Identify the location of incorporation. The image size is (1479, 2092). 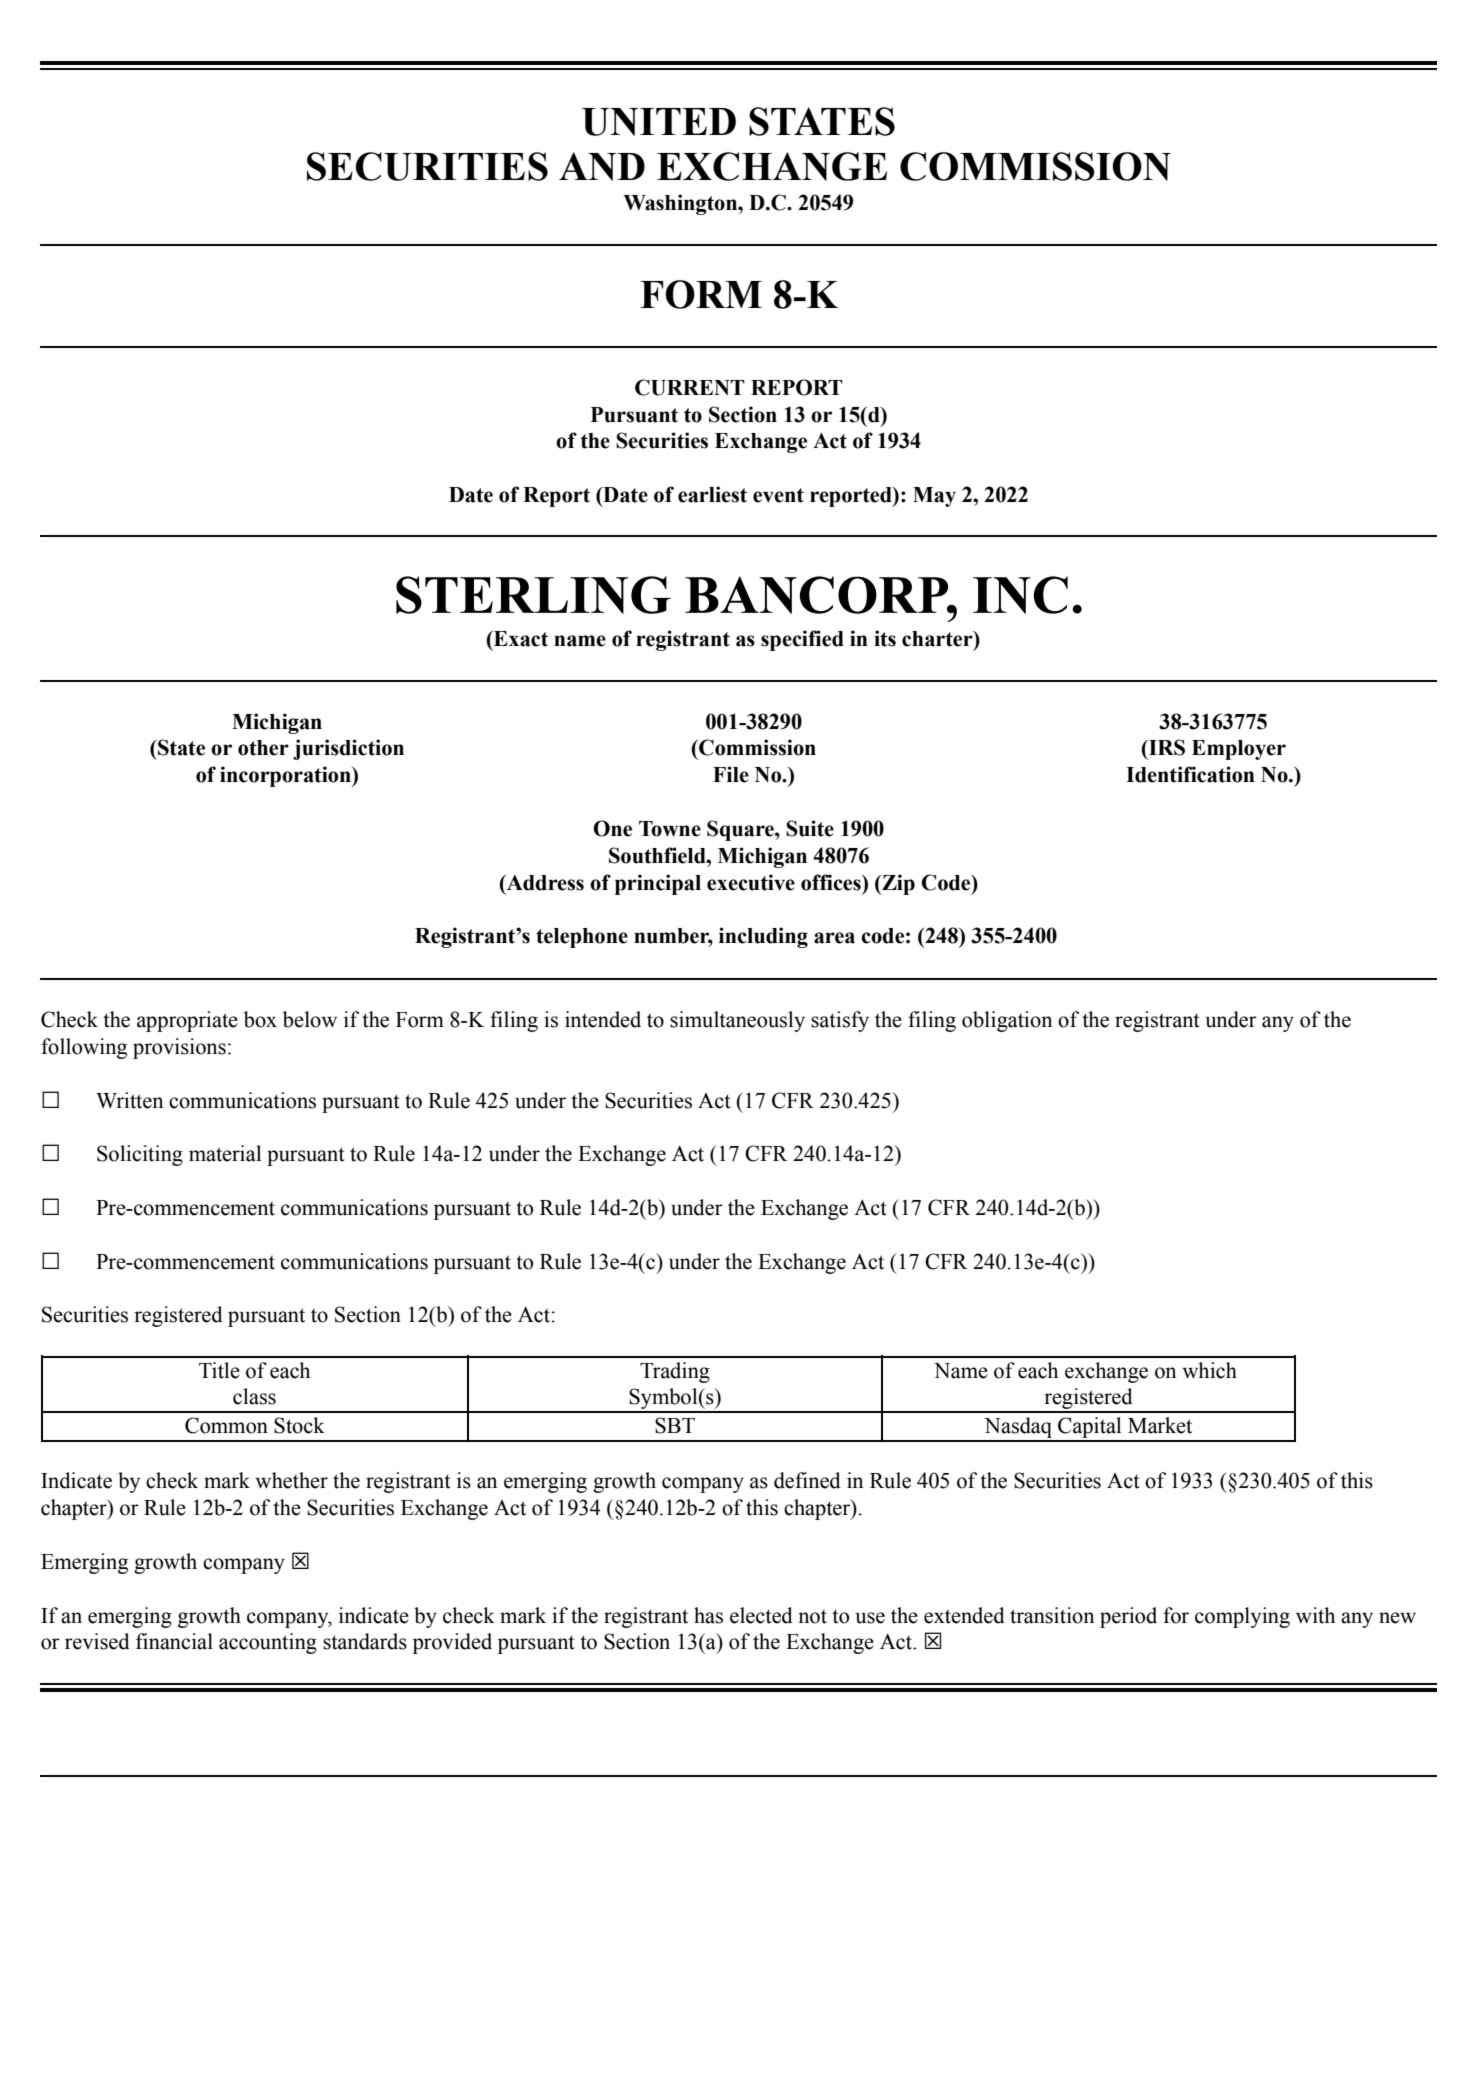
(286, 776).
